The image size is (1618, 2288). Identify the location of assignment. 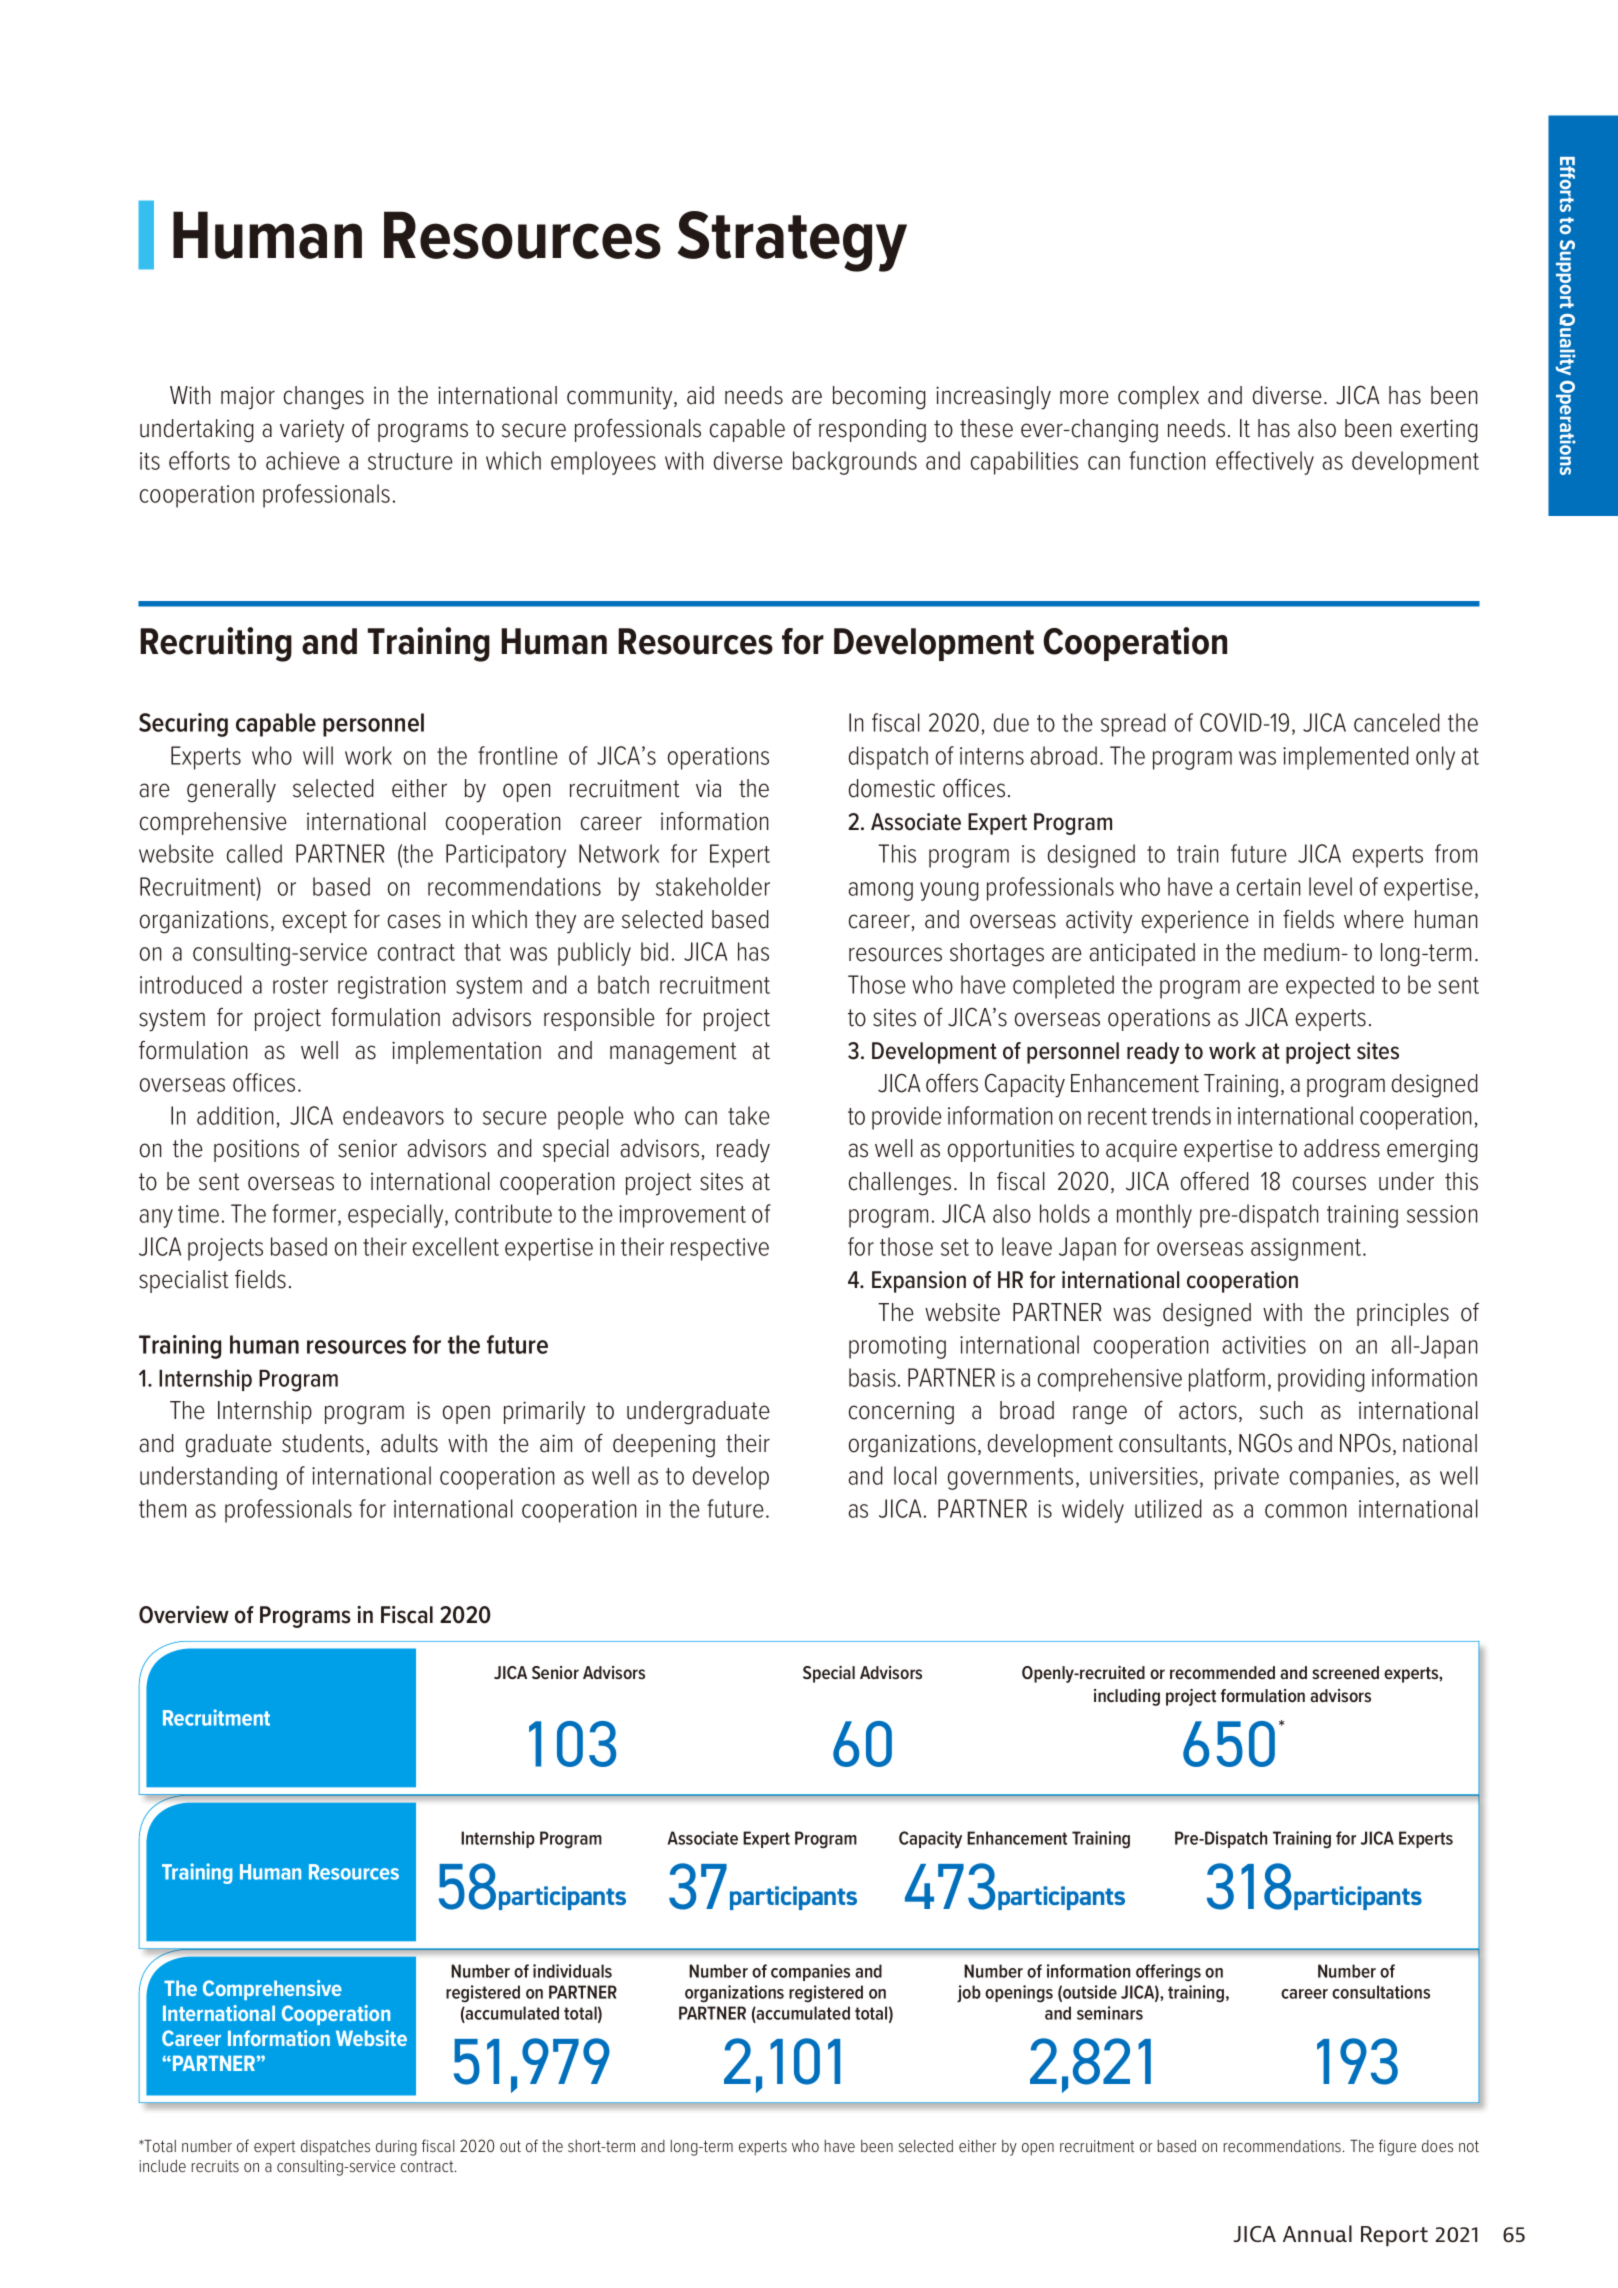
(1307, 1249).
